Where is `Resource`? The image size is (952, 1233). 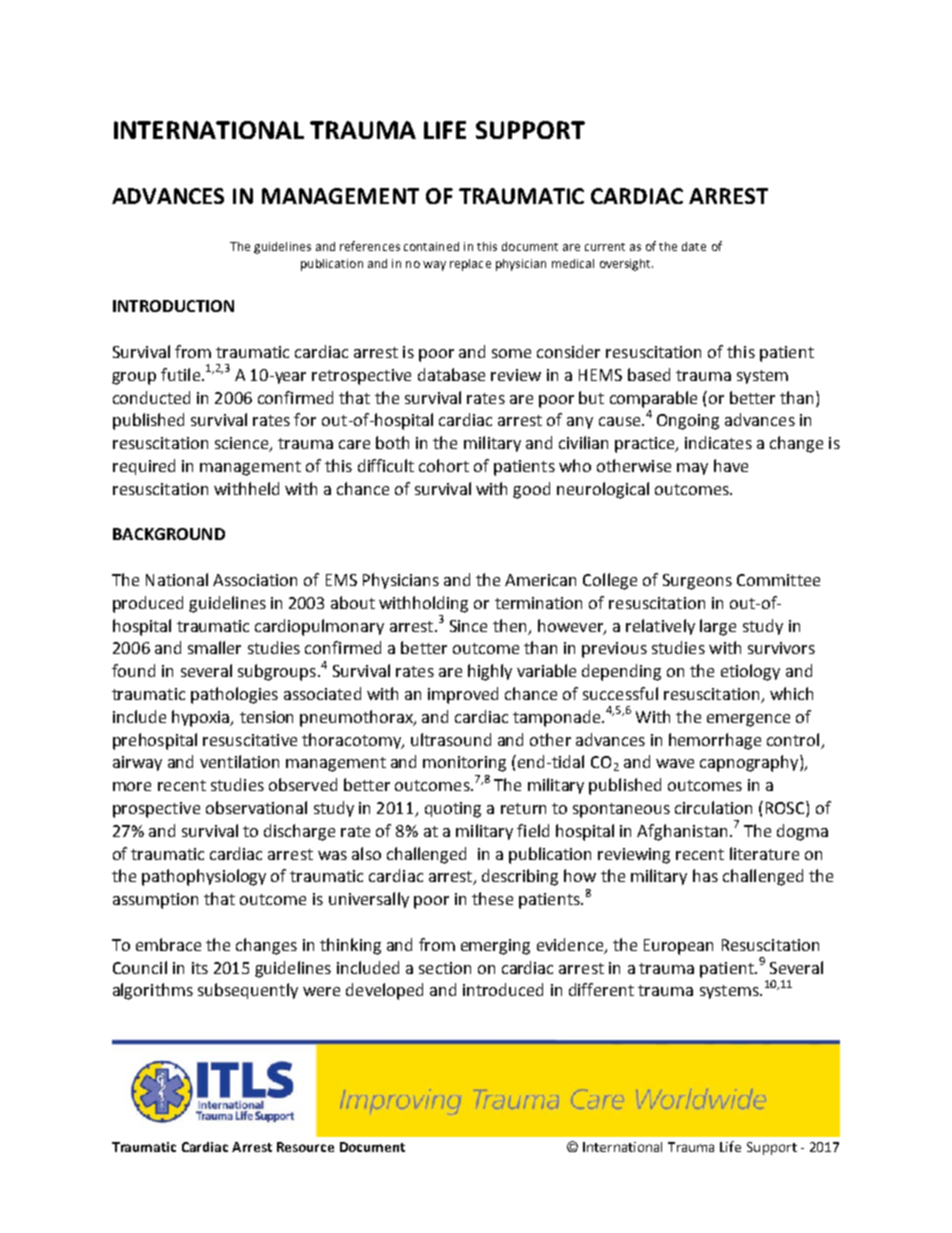
Resource is located at coordinates (305, 1147).
